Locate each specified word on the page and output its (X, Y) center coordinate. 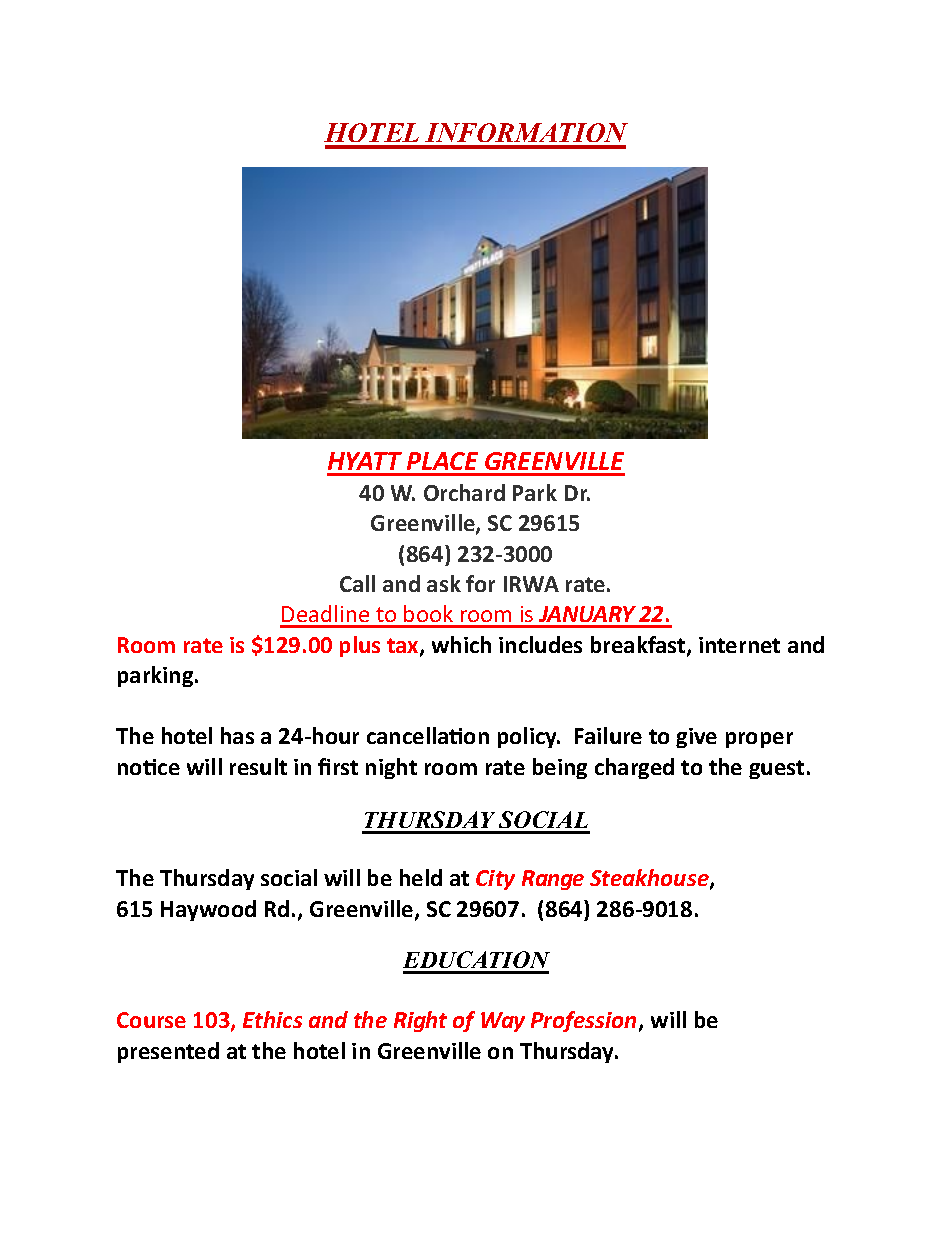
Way (503, 1022)
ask (444, 583)
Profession (583, 1021)
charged (634, 768)
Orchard (464, 492)
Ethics (272, 1019)
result (258, 766)
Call (357, 583)
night (391, 768)
